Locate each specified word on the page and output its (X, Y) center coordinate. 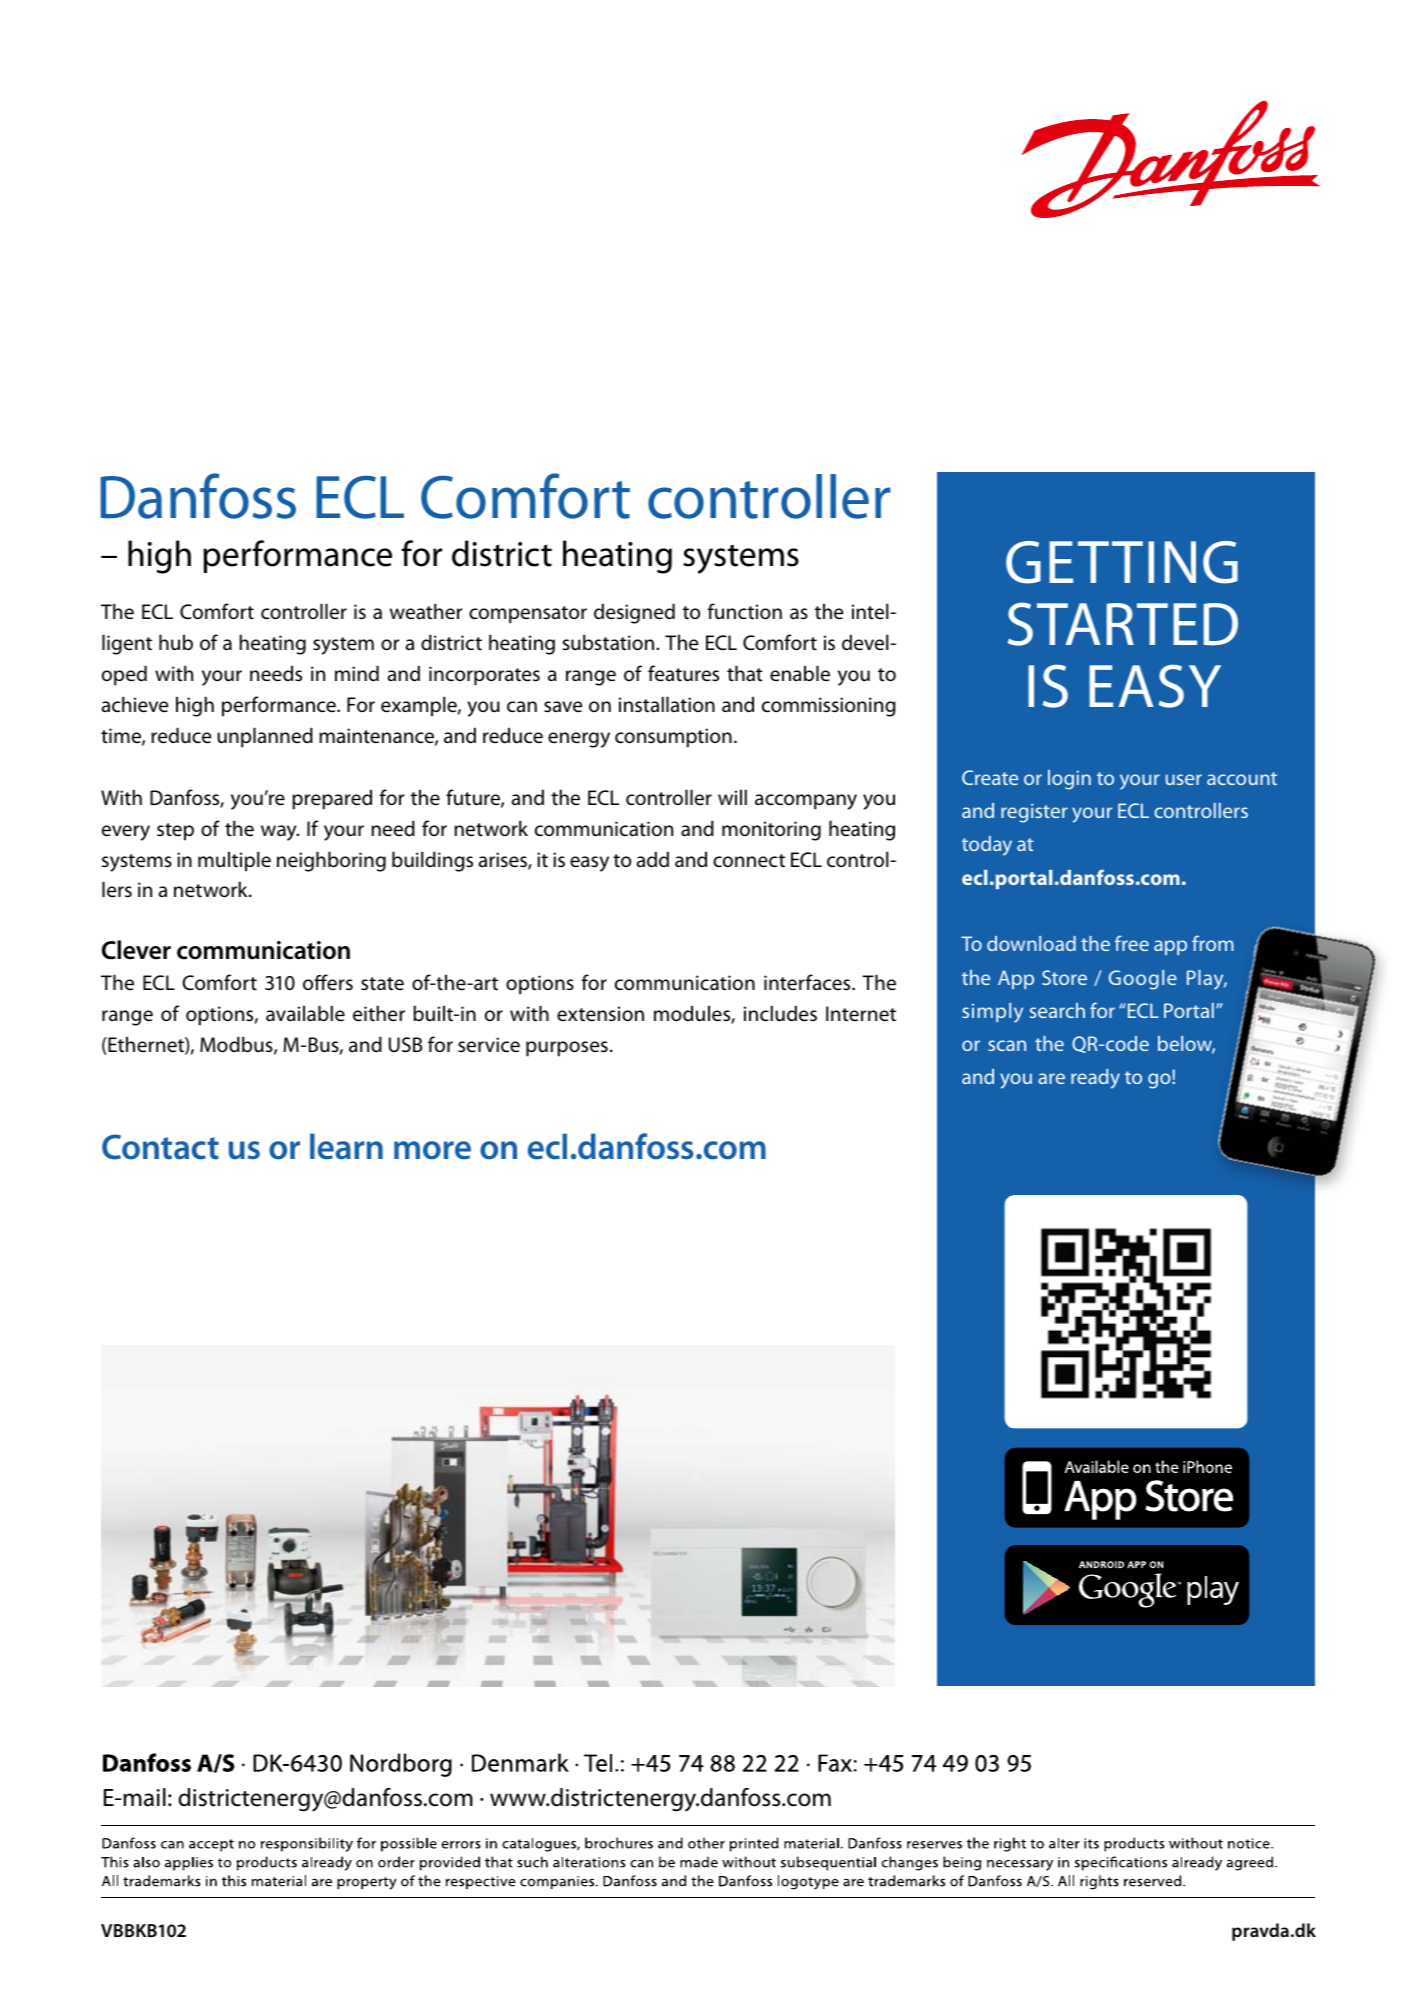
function (745, 611)
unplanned (265, 737)
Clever (136, 950)
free (1132, 943)
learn (346, 1146)
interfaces (808, 982)
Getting (1122, 562)
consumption (673, 738)
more (432, 1150)
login (1069, 780)
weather (426, 611)
